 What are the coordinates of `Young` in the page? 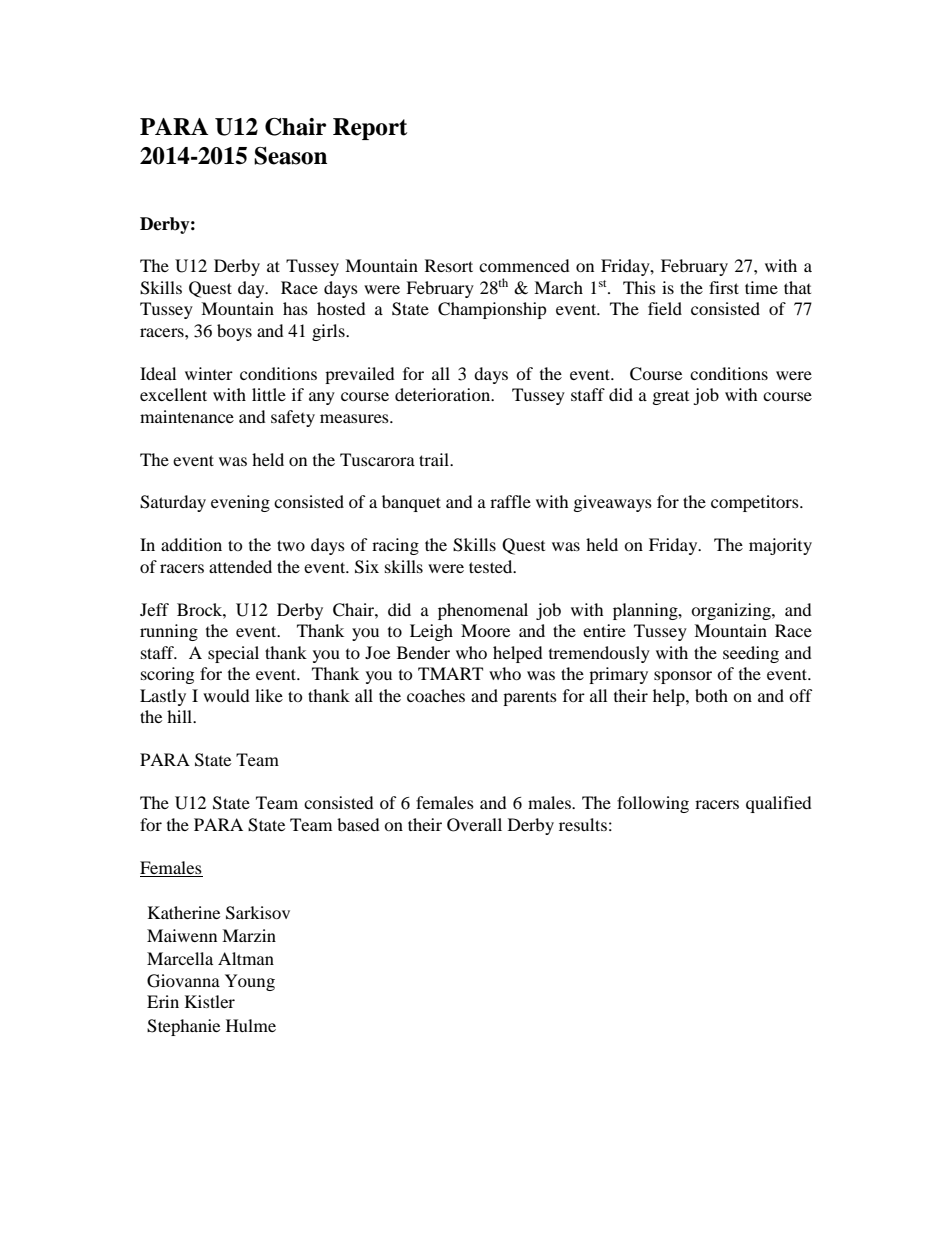 It's located at (250, 982).
